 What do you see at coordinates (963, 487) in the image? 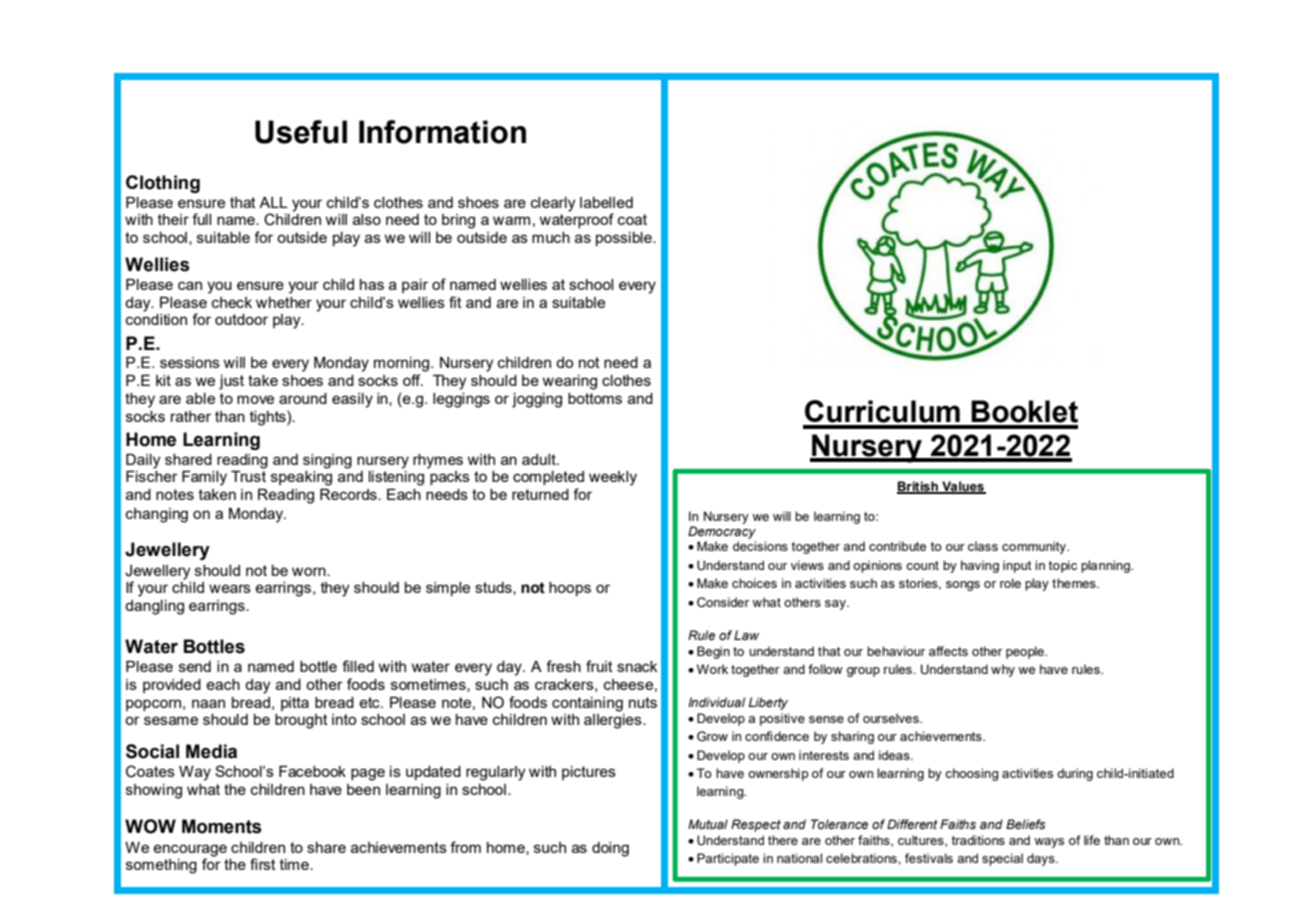
I see `Values` at bounding box center [963, 487].
